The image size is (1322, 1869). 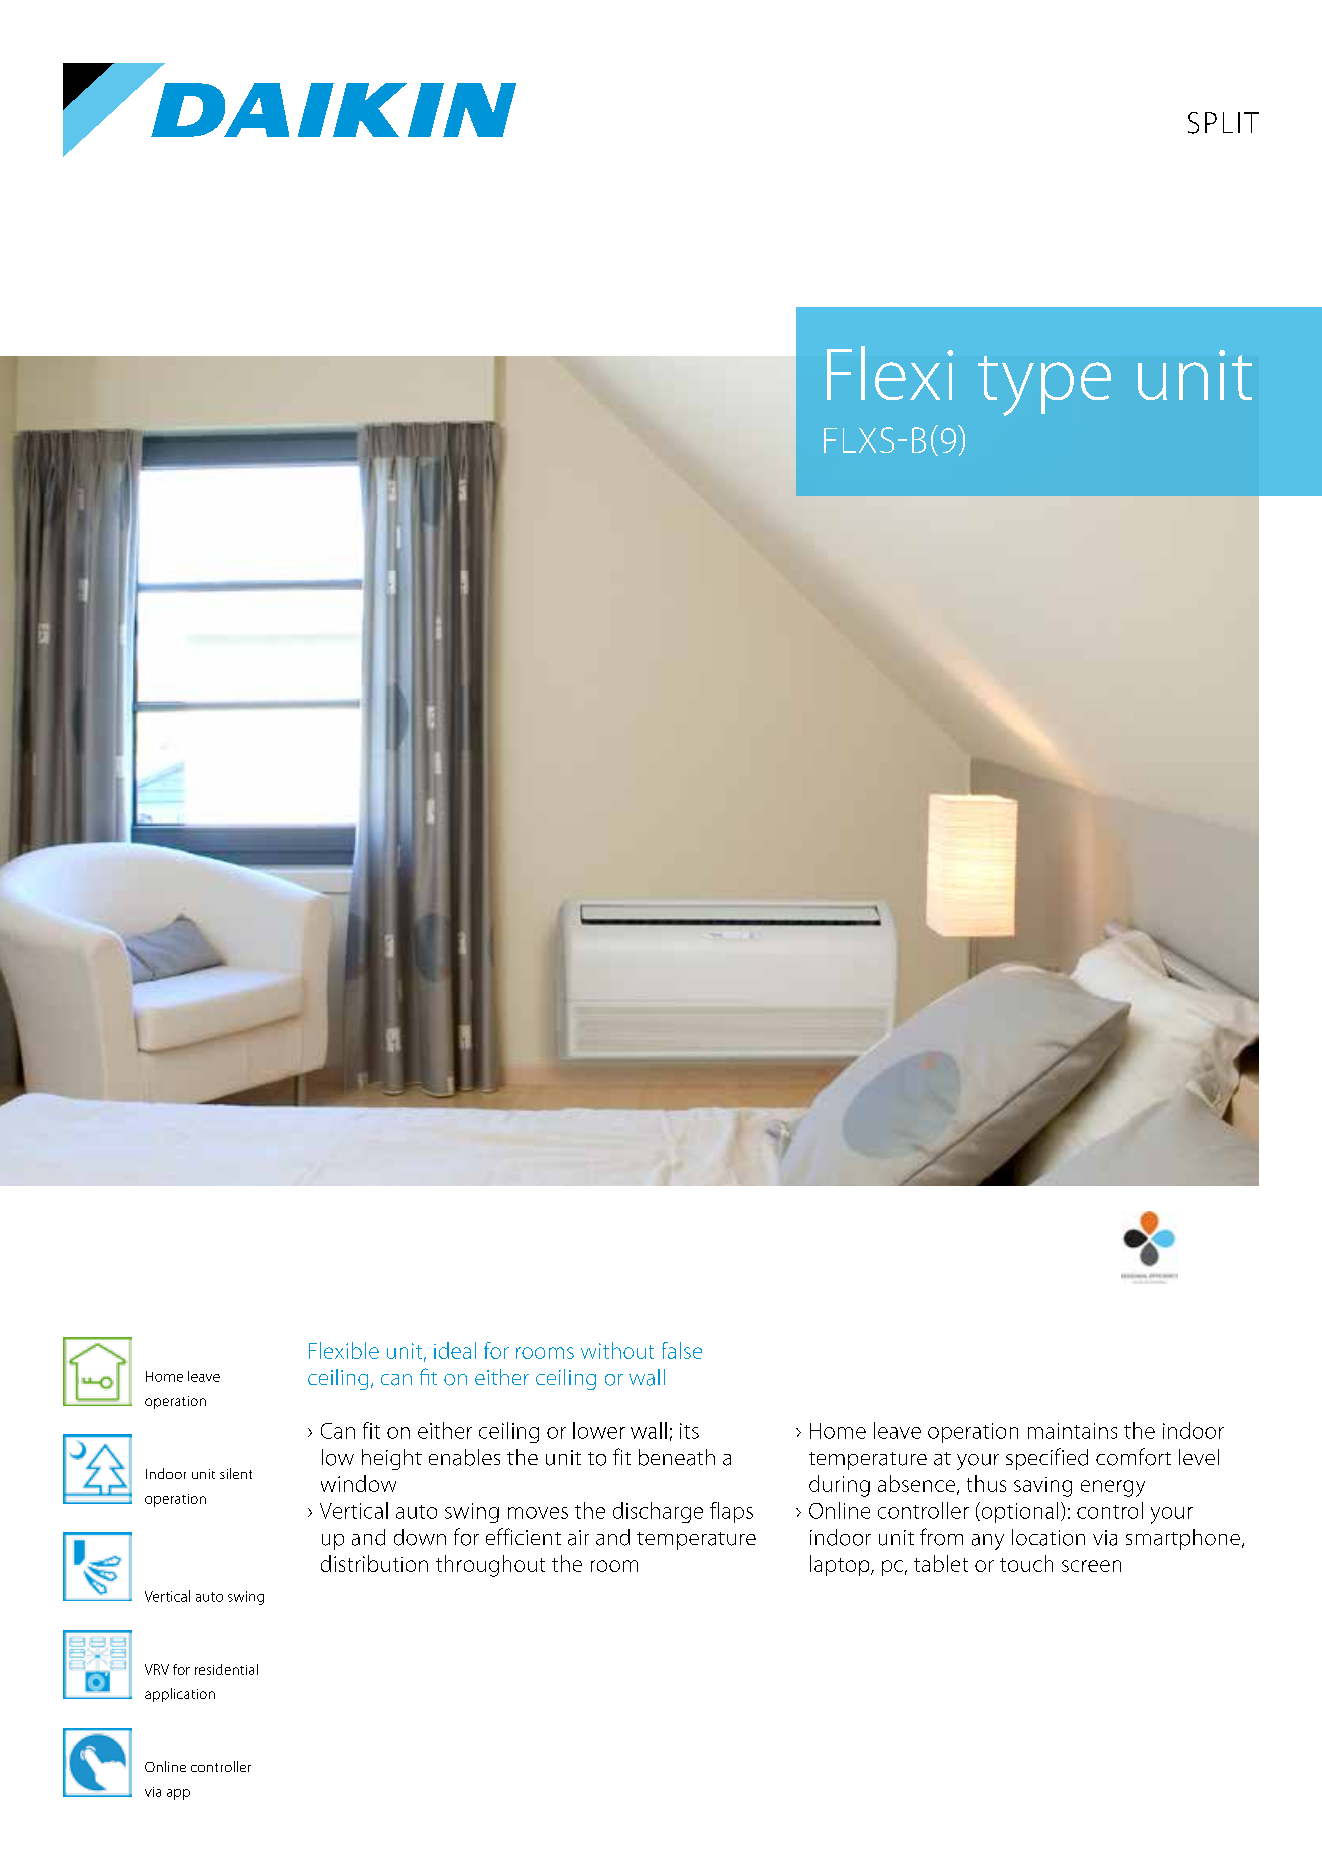 What do you see at coordinates (1133, 1457) in the screenshot?
I see `comfort` at bounding box center [1133, 1457].
